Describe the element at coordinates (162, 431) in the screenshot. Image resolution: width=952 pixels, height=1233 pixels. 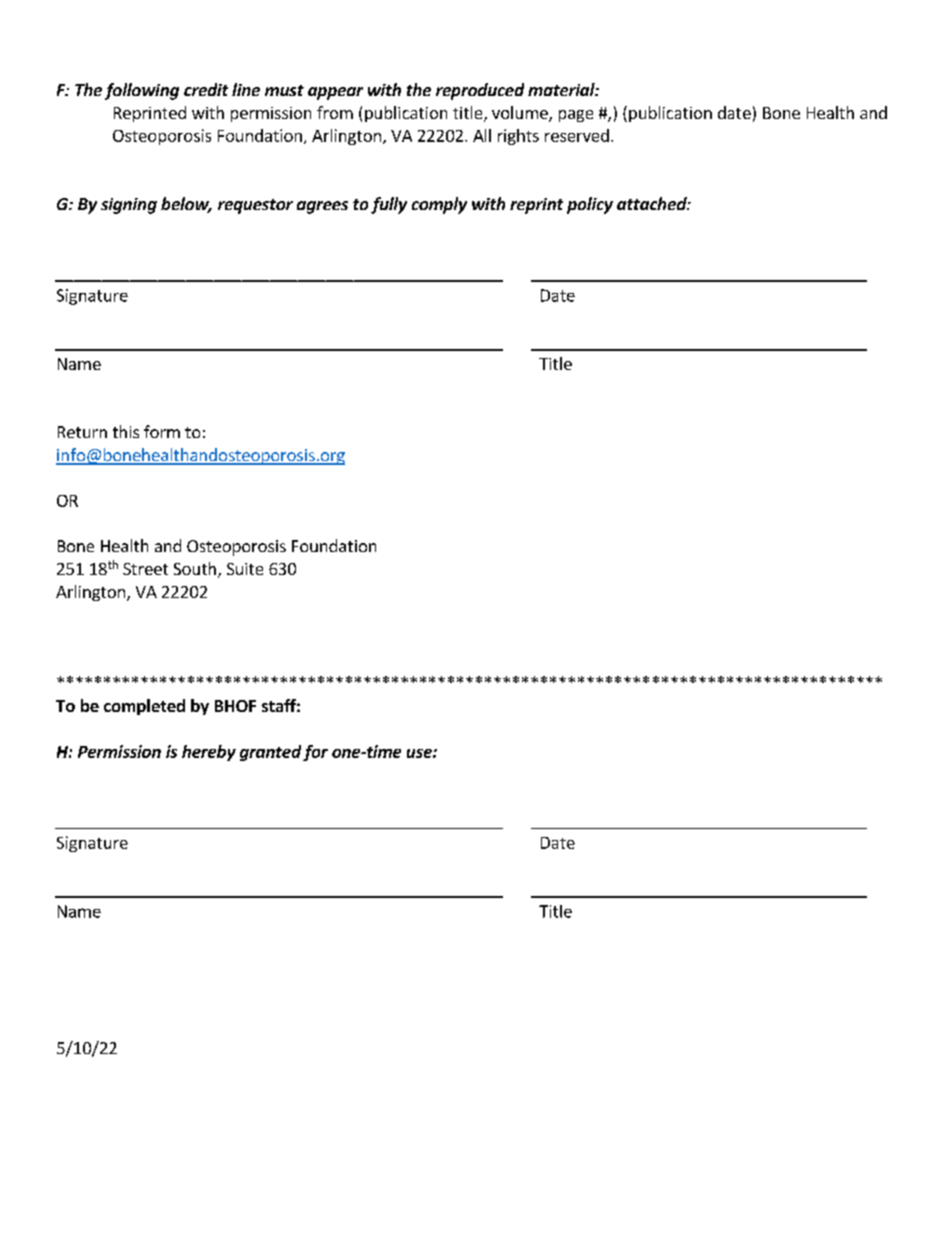
I see `form` at that location.
